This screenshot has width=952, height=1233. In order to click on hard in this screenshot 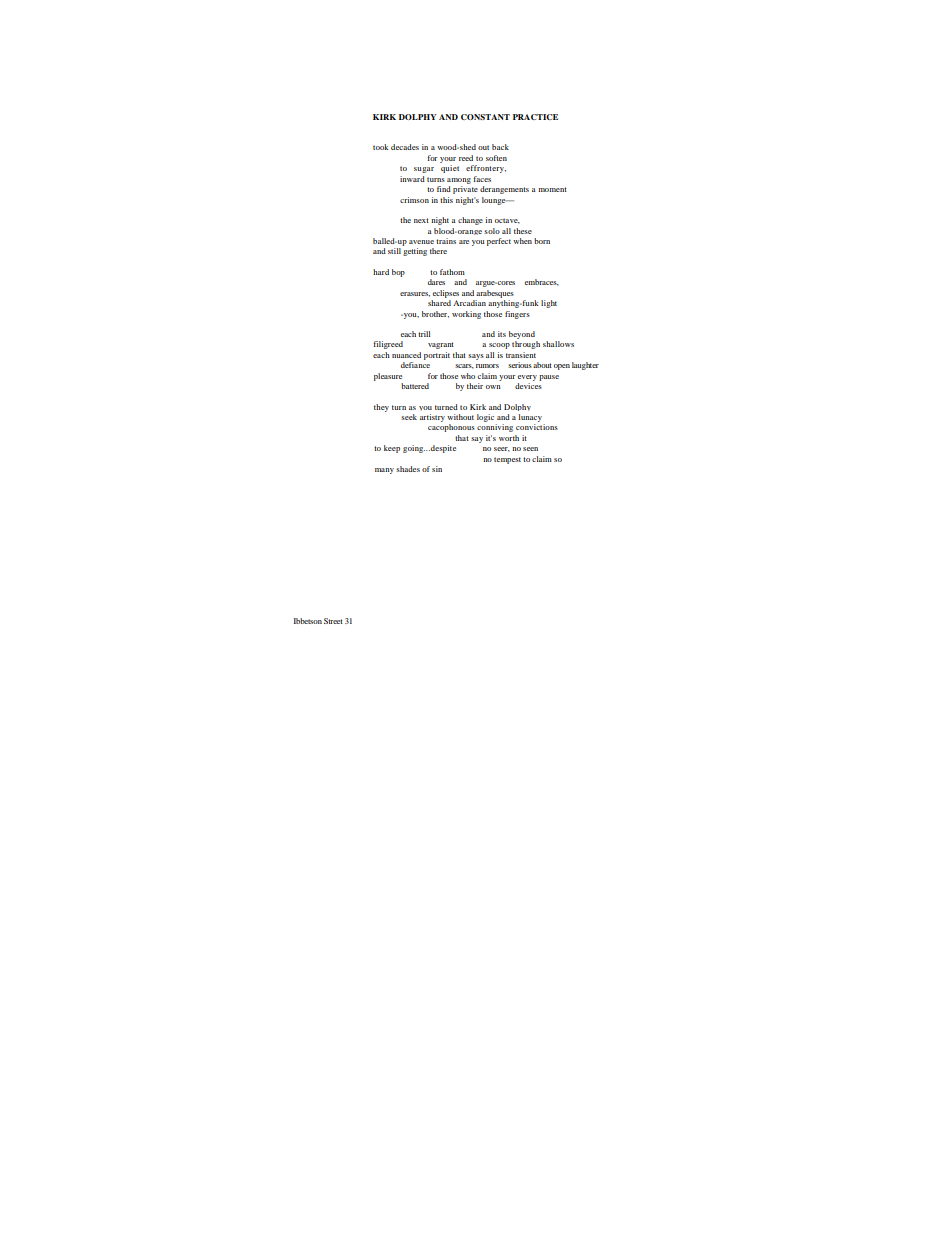, I will do `click(381, 272)`.
